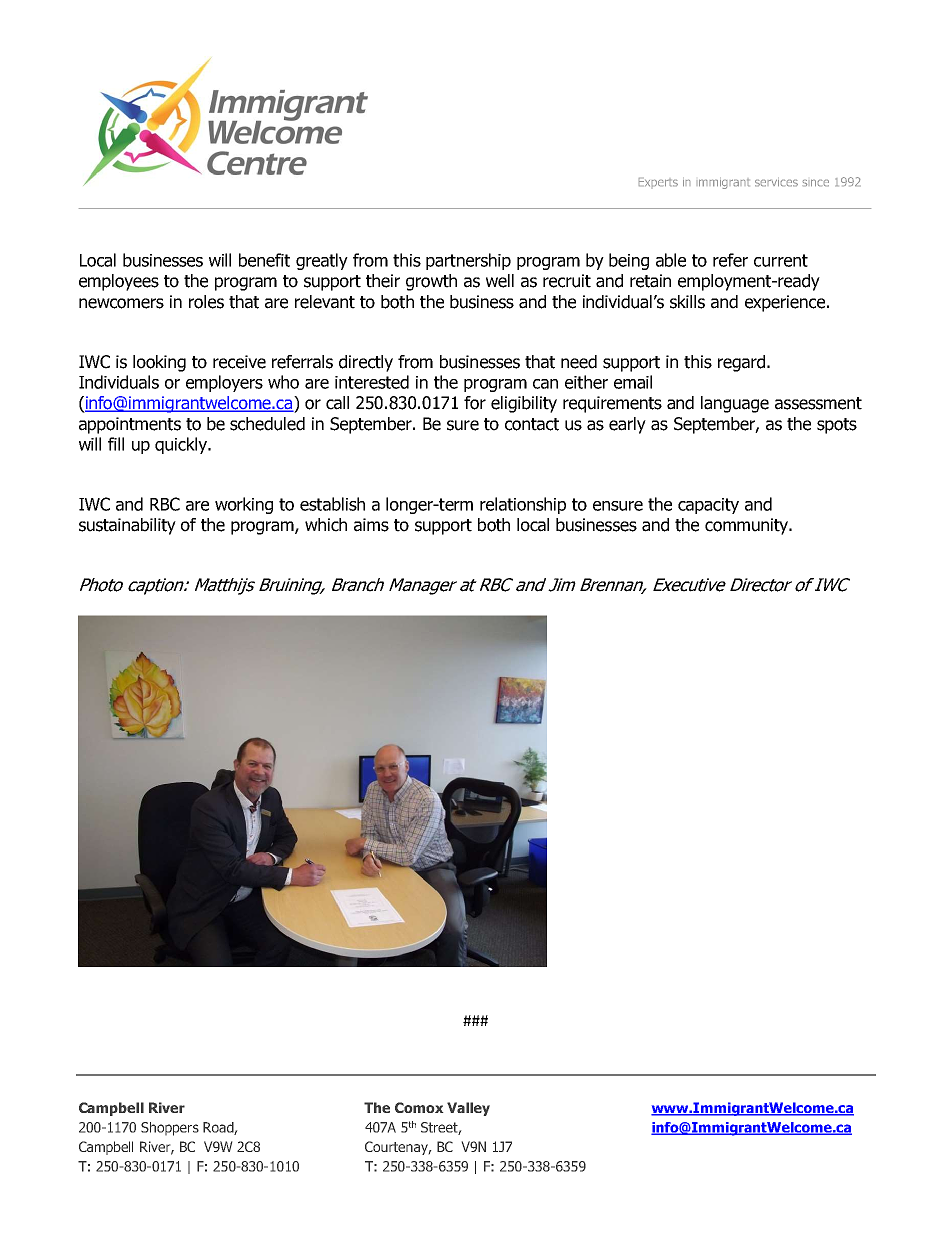 This screenshot has height=1233, width=952. Describe the element at coordinates (468, 1109) in the screenshot. I see `Valley` at that location.
